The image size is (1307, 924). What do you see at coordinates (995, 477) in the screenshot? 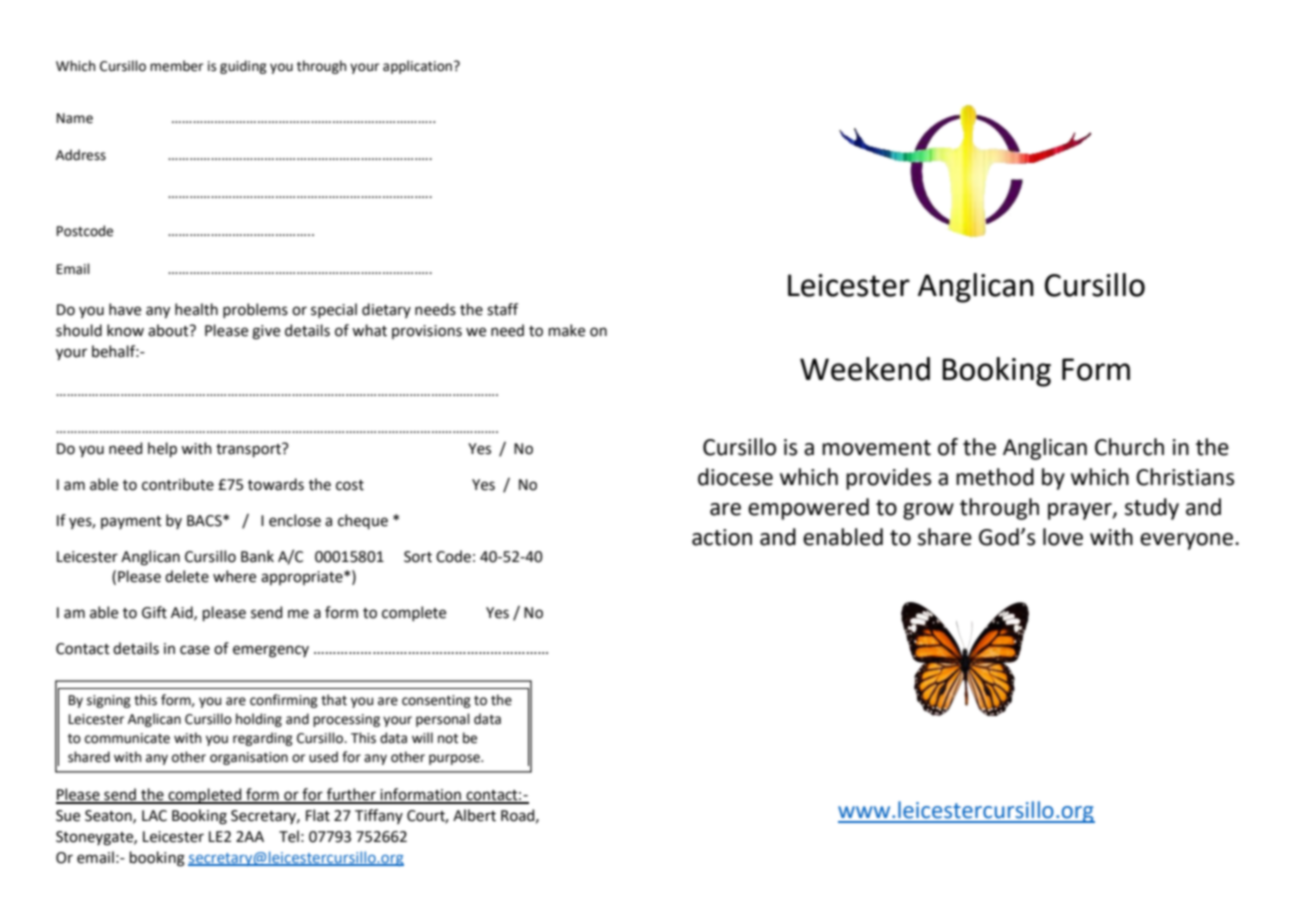
I see `method` at bounding box center [995, 477].
